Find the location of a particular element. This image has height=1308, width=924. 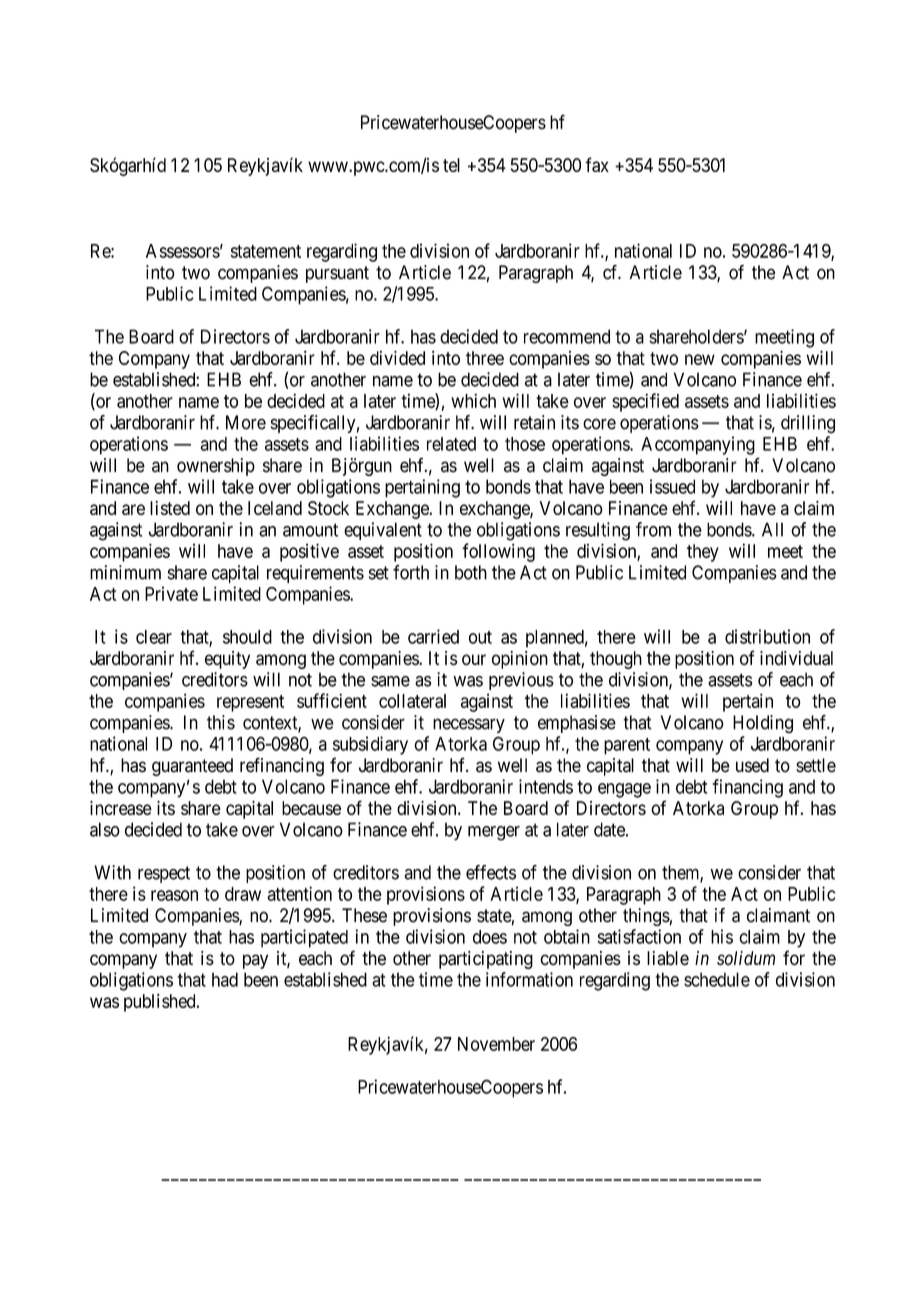

necessary is located at coordinates (469, 725).
